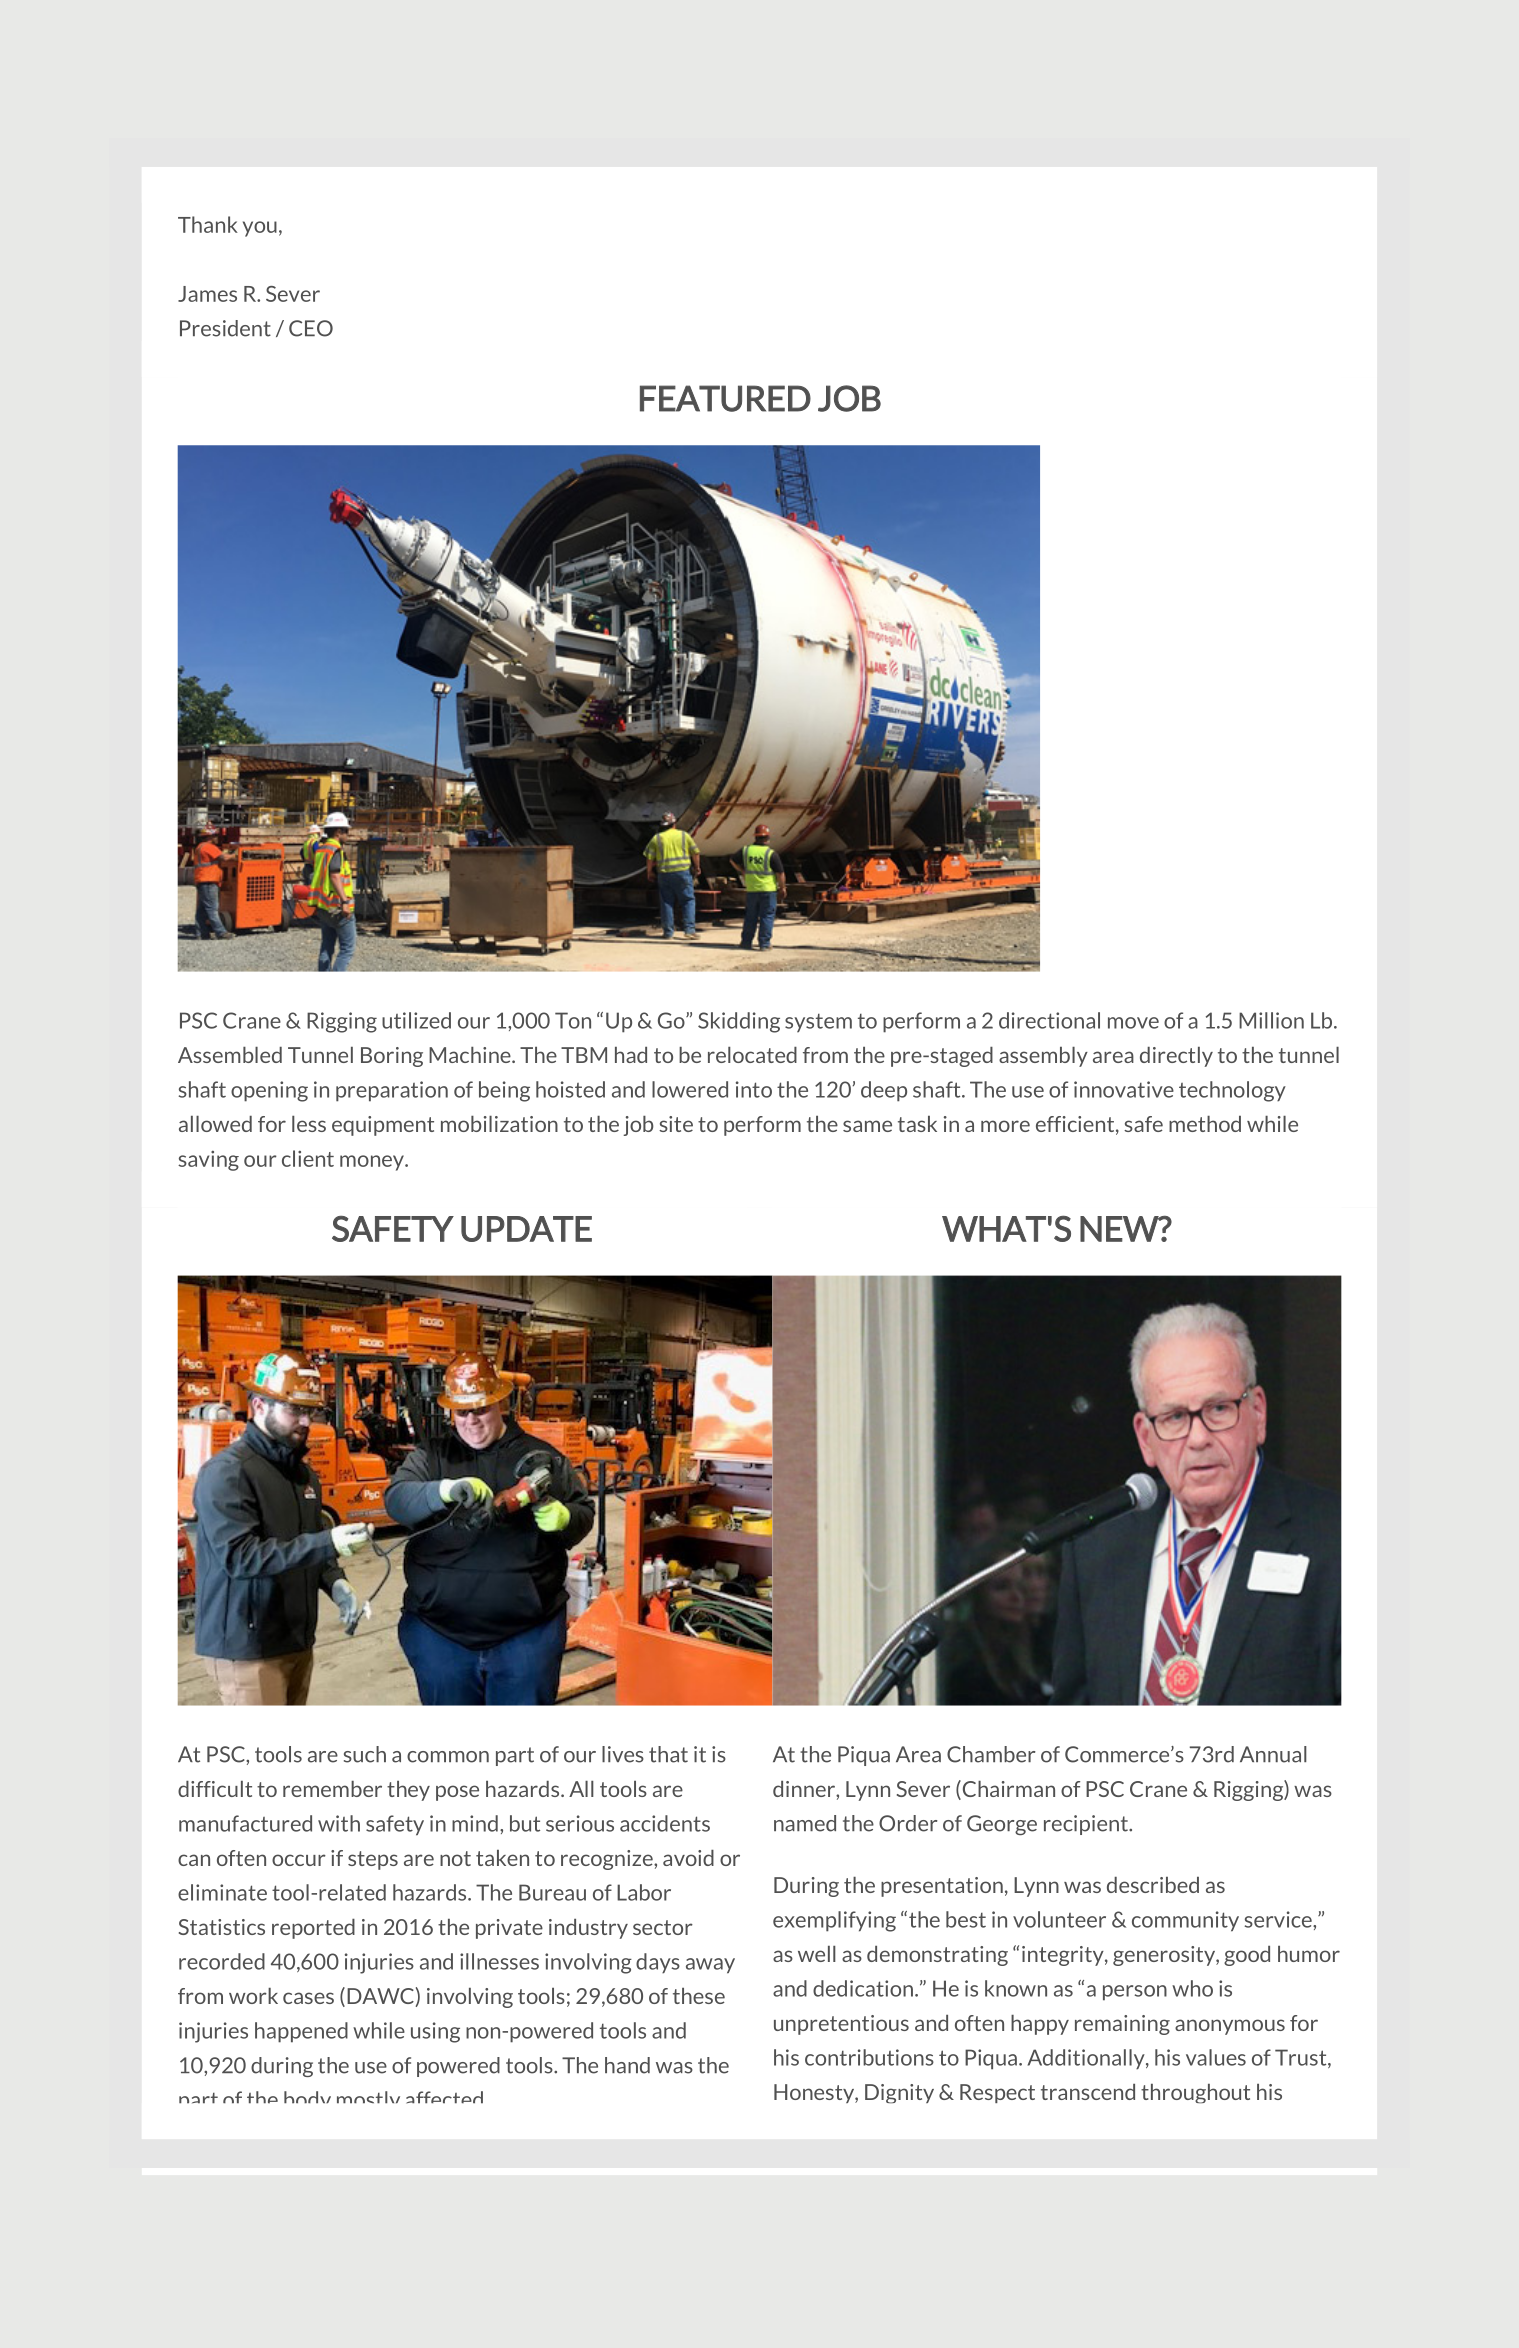 The width and height of the screenshot is (1519, 2348). What do you see at coordinates (301, 2032) in the screenshot?
I see `happened` at bounding box center [301, 2032].
